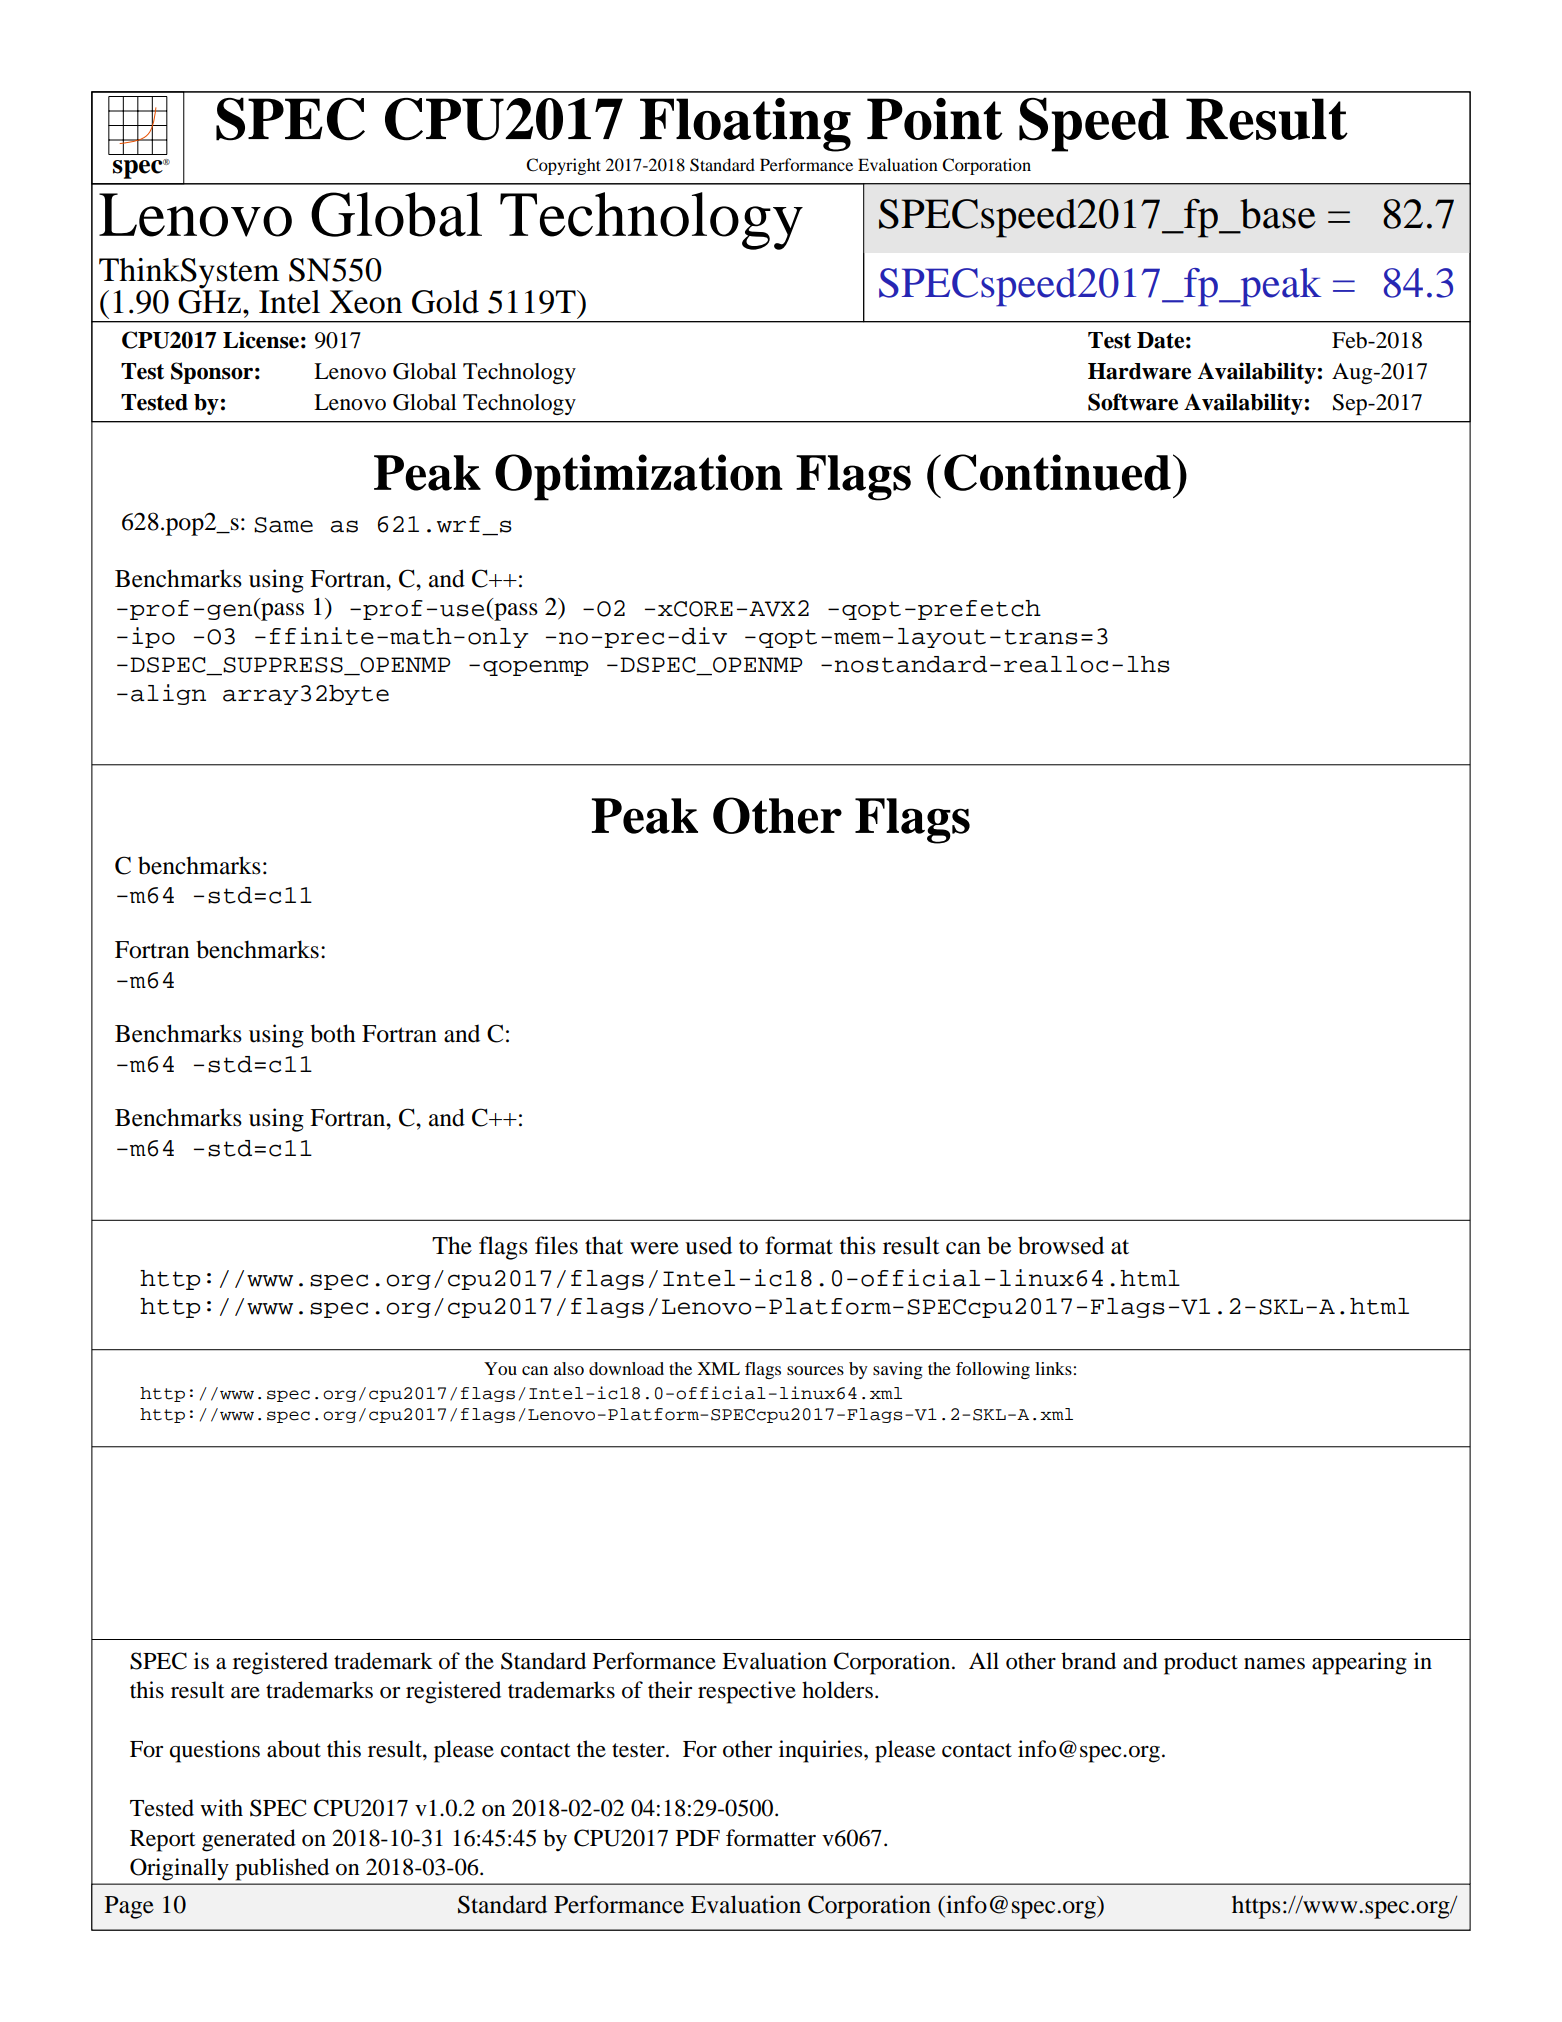 Image resolution: width=1562 pixels, height=2022 pixels. Describe the element at coordinates (815, 1370) in the screenshot. I see `sources` at that location.
